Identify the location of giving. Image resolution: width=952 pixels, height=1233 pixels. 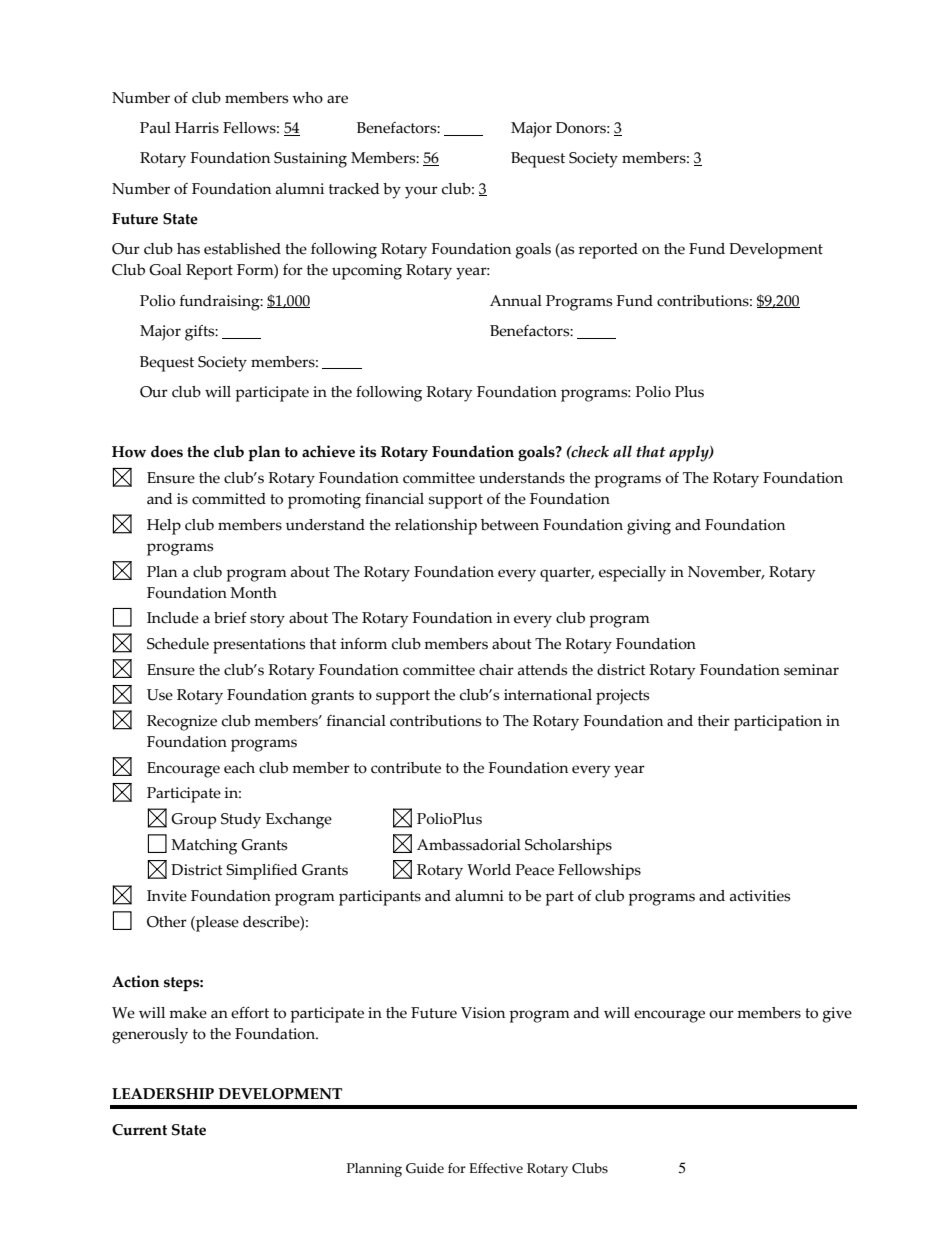
(649, 527).
